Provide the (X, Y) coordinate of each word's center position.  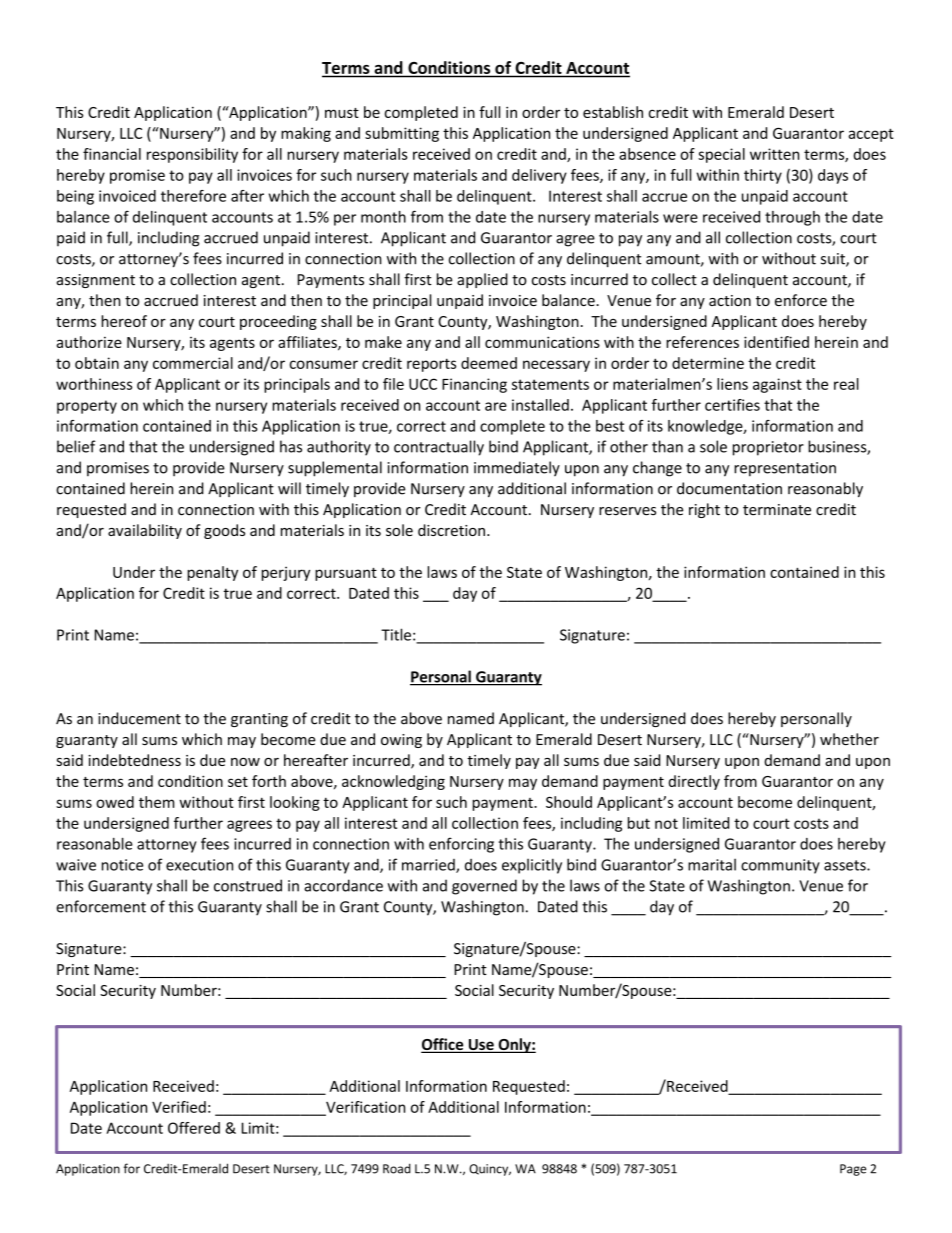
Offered (194, 1128)
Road (397, 1168)
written (774, 154)
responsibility (192, 155)
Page (853, 1170)
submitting (402, 134)
